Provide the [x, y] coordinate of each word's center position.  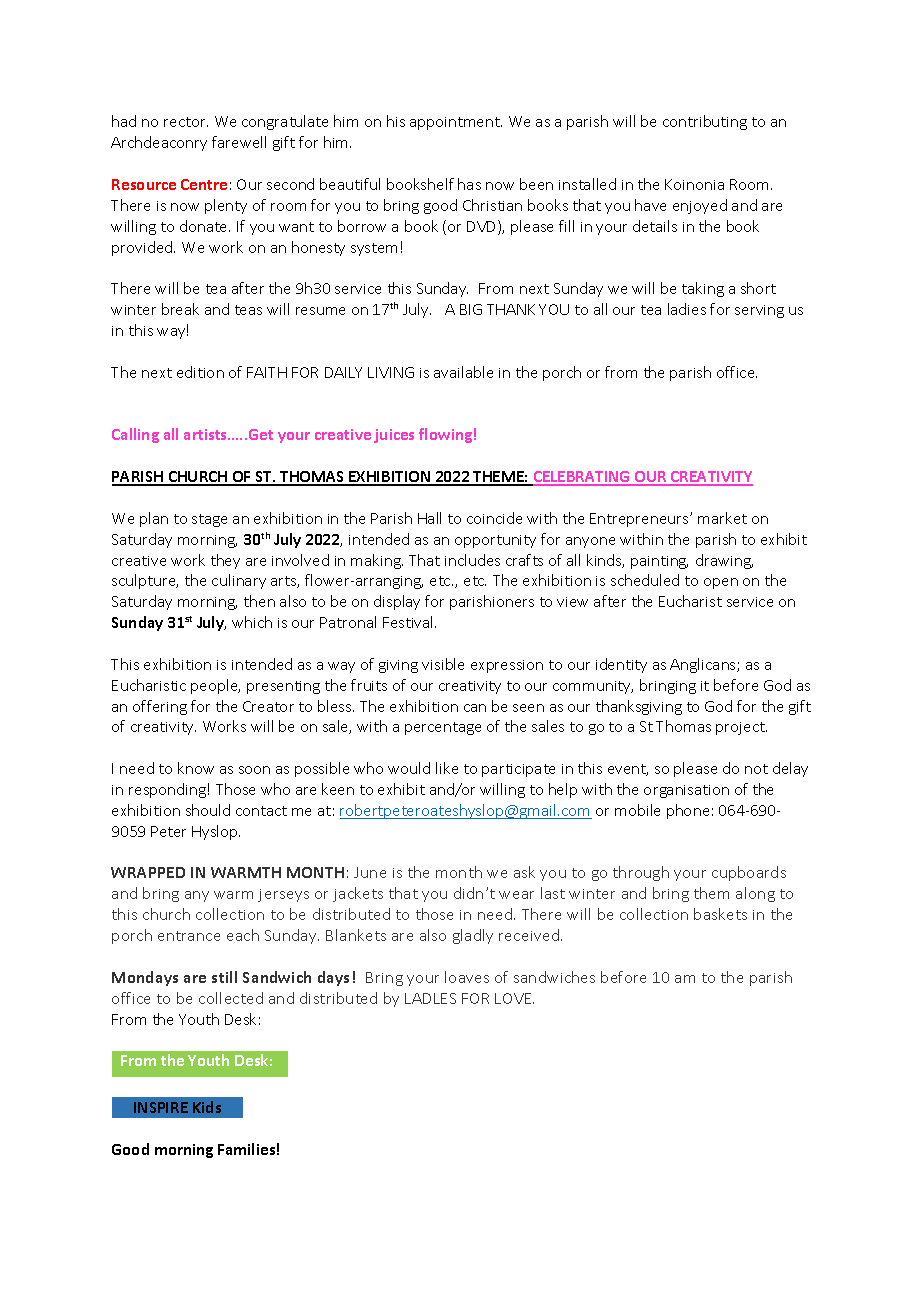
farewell [239, 142]
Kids [207, 1107]
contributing [705, 122]
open [721, 583]
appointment [456, 123]
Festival [409, 622]
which [252, 622]
